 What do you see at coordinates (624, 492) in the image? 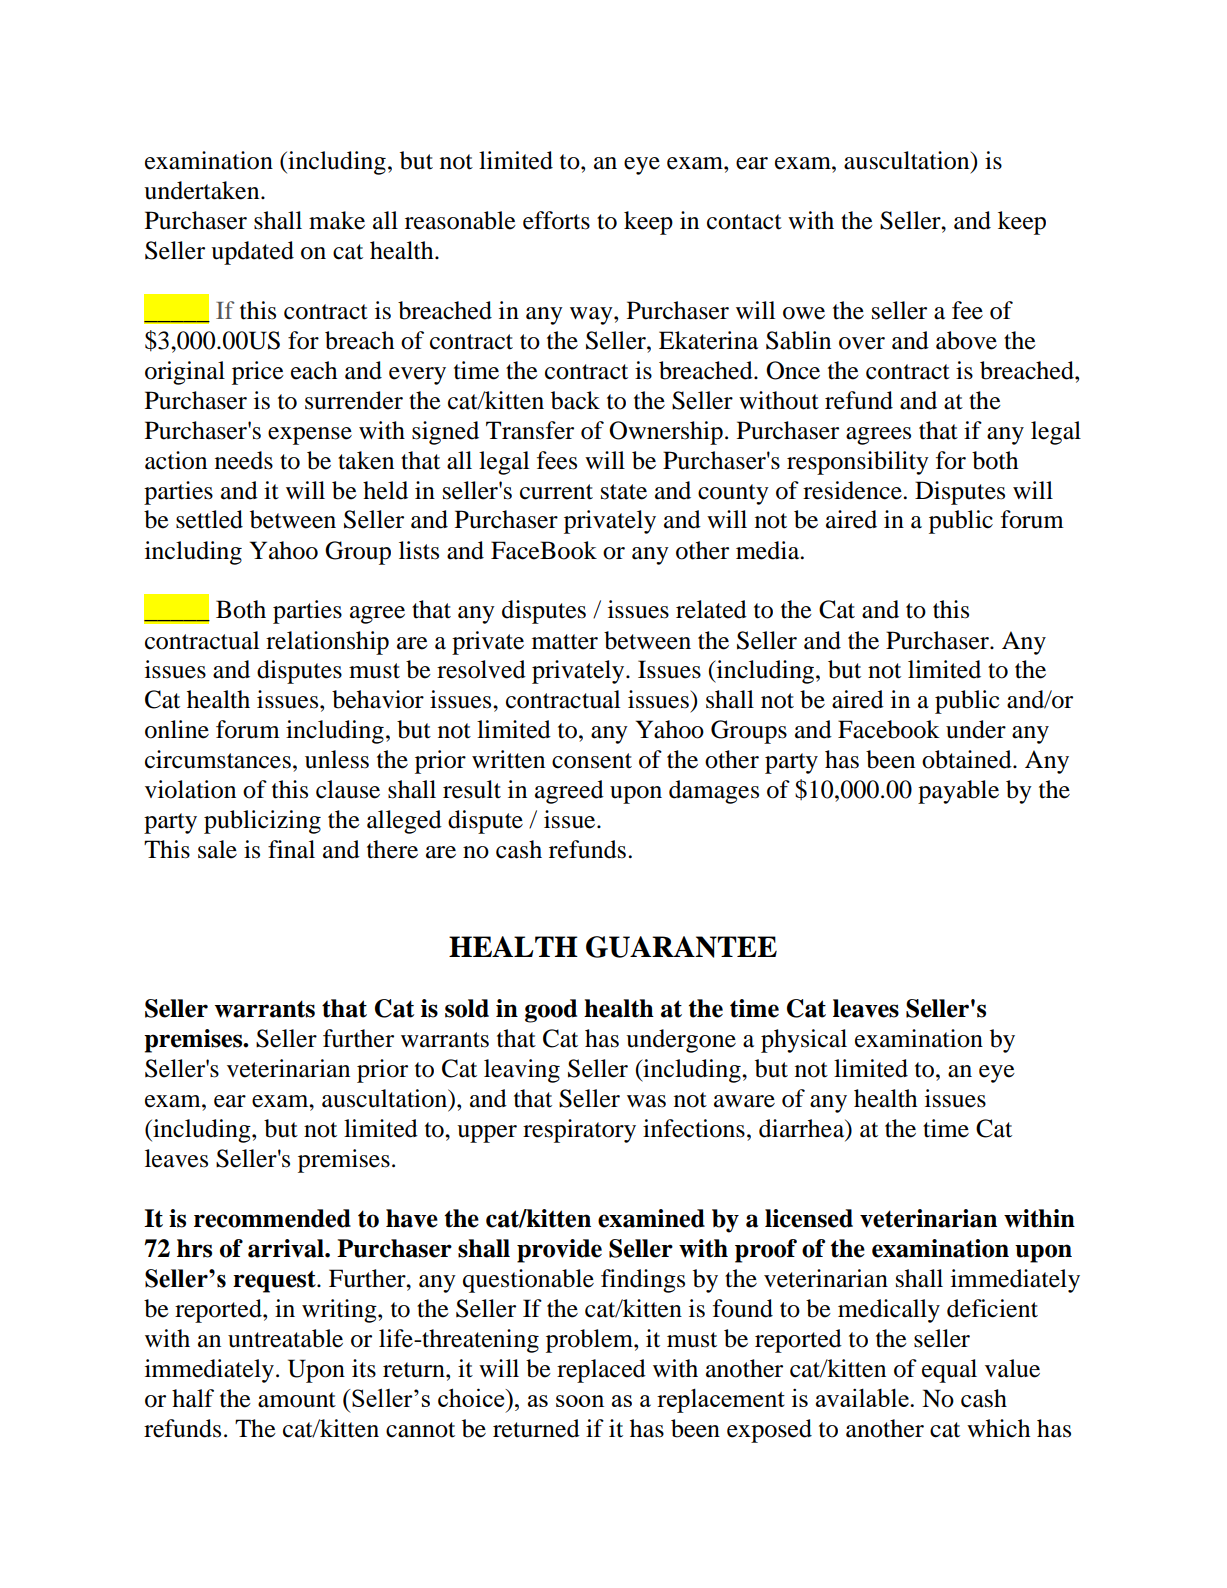
I see `state` at bounding box center [624, 492].
